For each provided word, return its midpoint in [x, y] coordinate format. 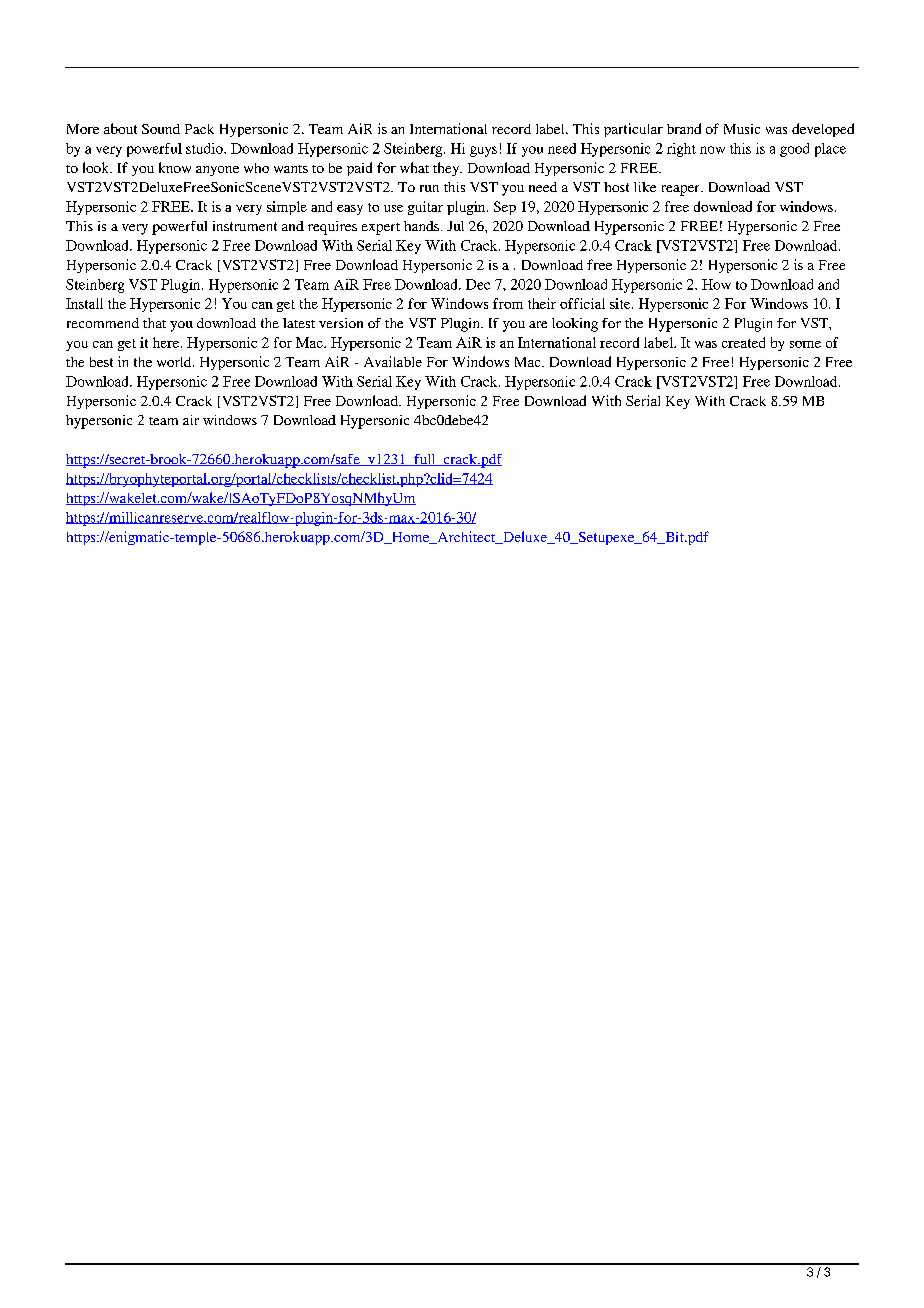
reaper [682, 190]
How [716, 284]
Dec [478, 284]
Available [393, 361]
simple [287, 208]
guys [483, 151]
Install [84, 303]
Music [742, 129]
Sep [505, 208]
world [175, 362]
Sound [161, 129]
